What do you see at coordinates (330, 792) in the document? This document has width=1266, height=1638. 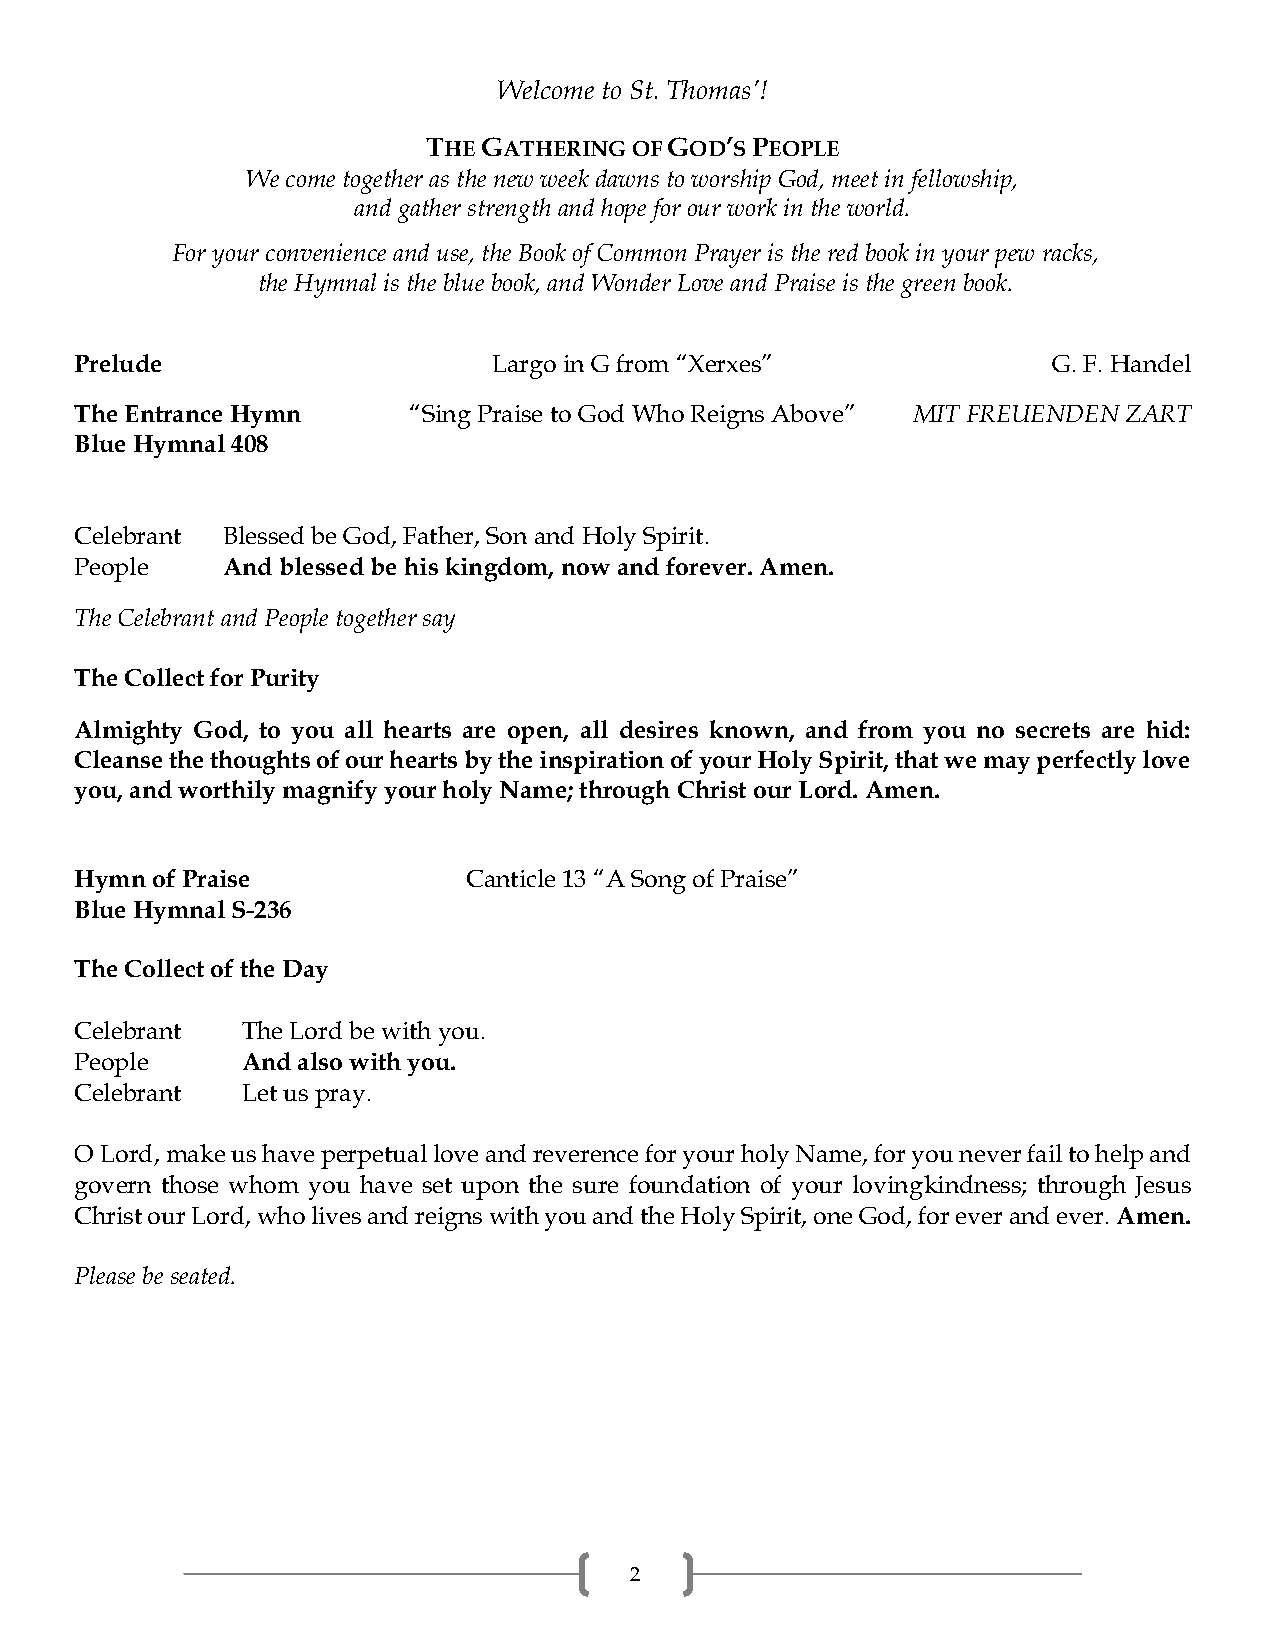 I see `magnify` at bounding box center [330, 792].
